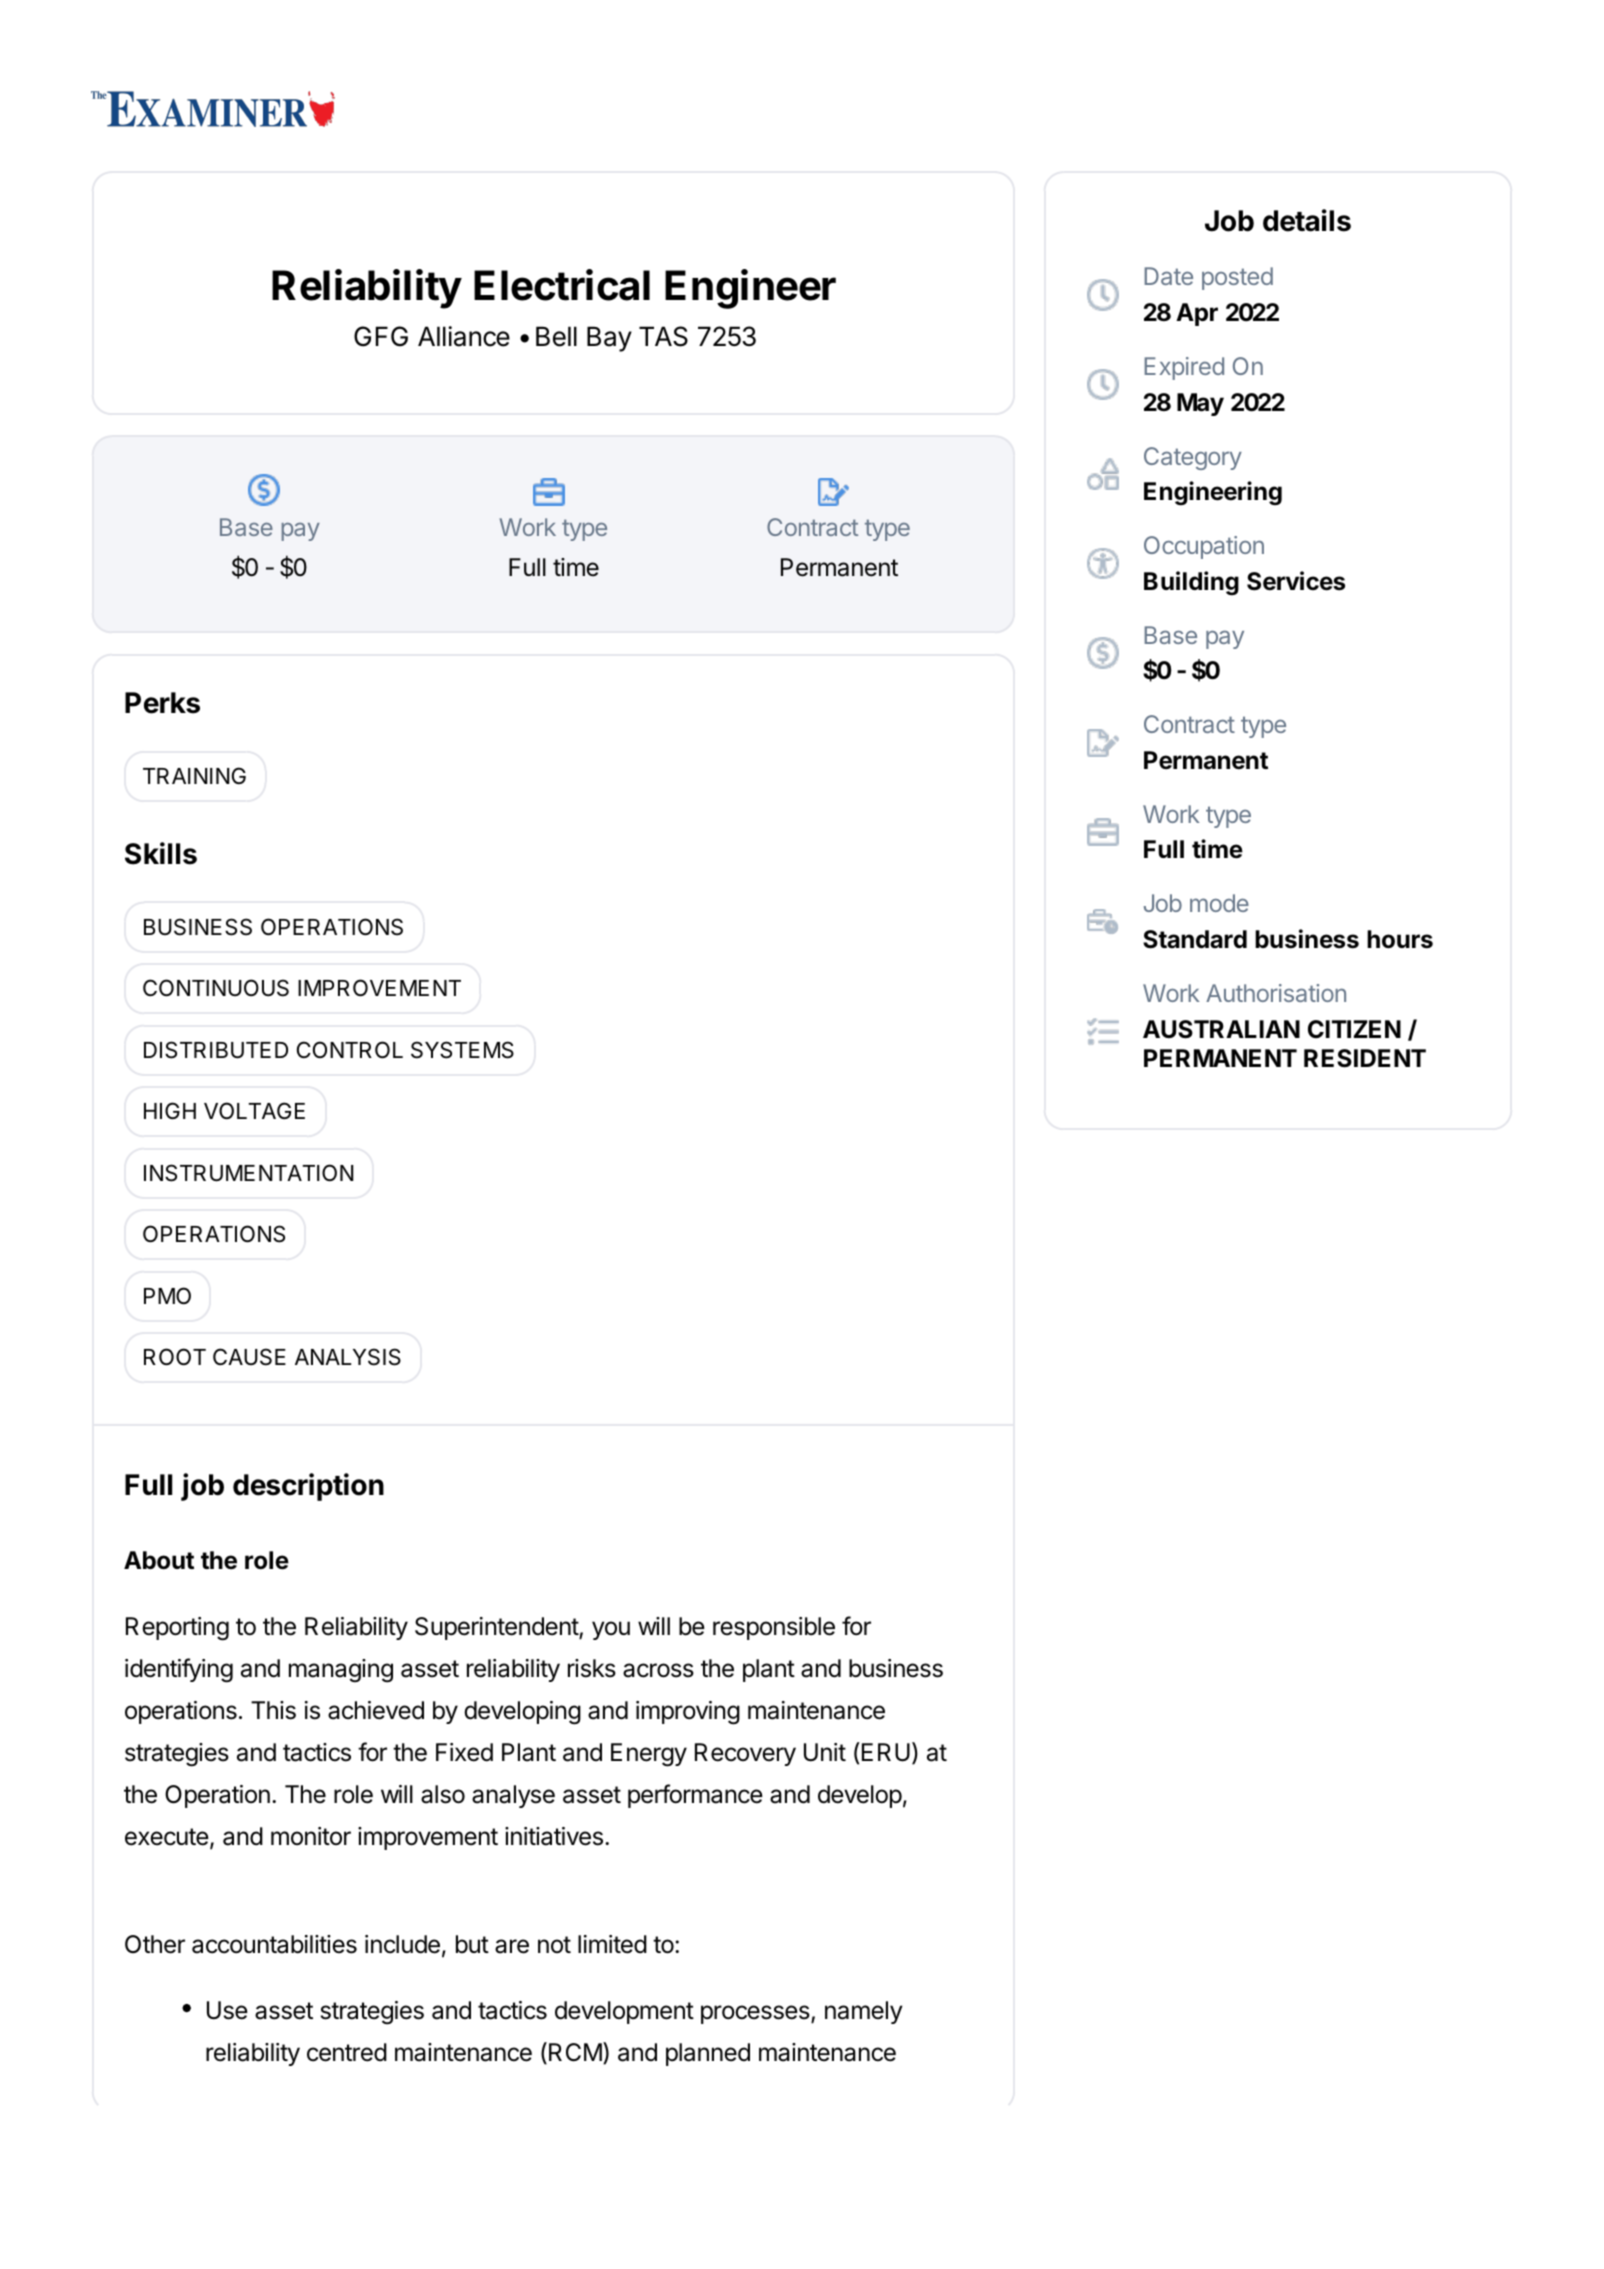 The image size is (1604, 2269). I want to click on description, so click(308, 1487).
